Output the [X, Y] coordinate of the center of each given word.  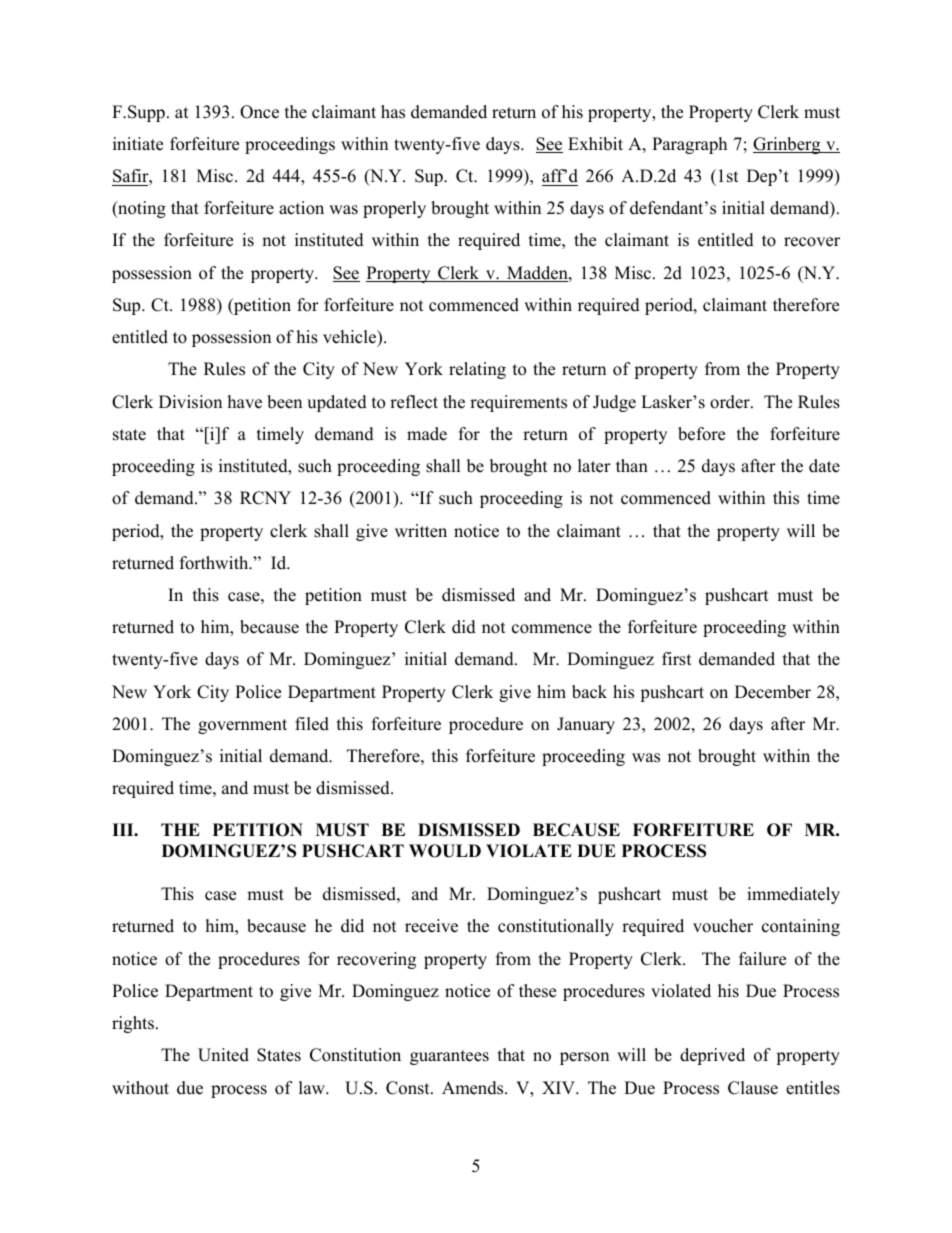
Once [259, 112]
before [701, 434]
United [223, 1055]
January [586, 725]
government [242, 726]
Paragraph [689, 145]
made [427, 434]
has [393, 112]
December [773, 692]
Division [190, 402]
